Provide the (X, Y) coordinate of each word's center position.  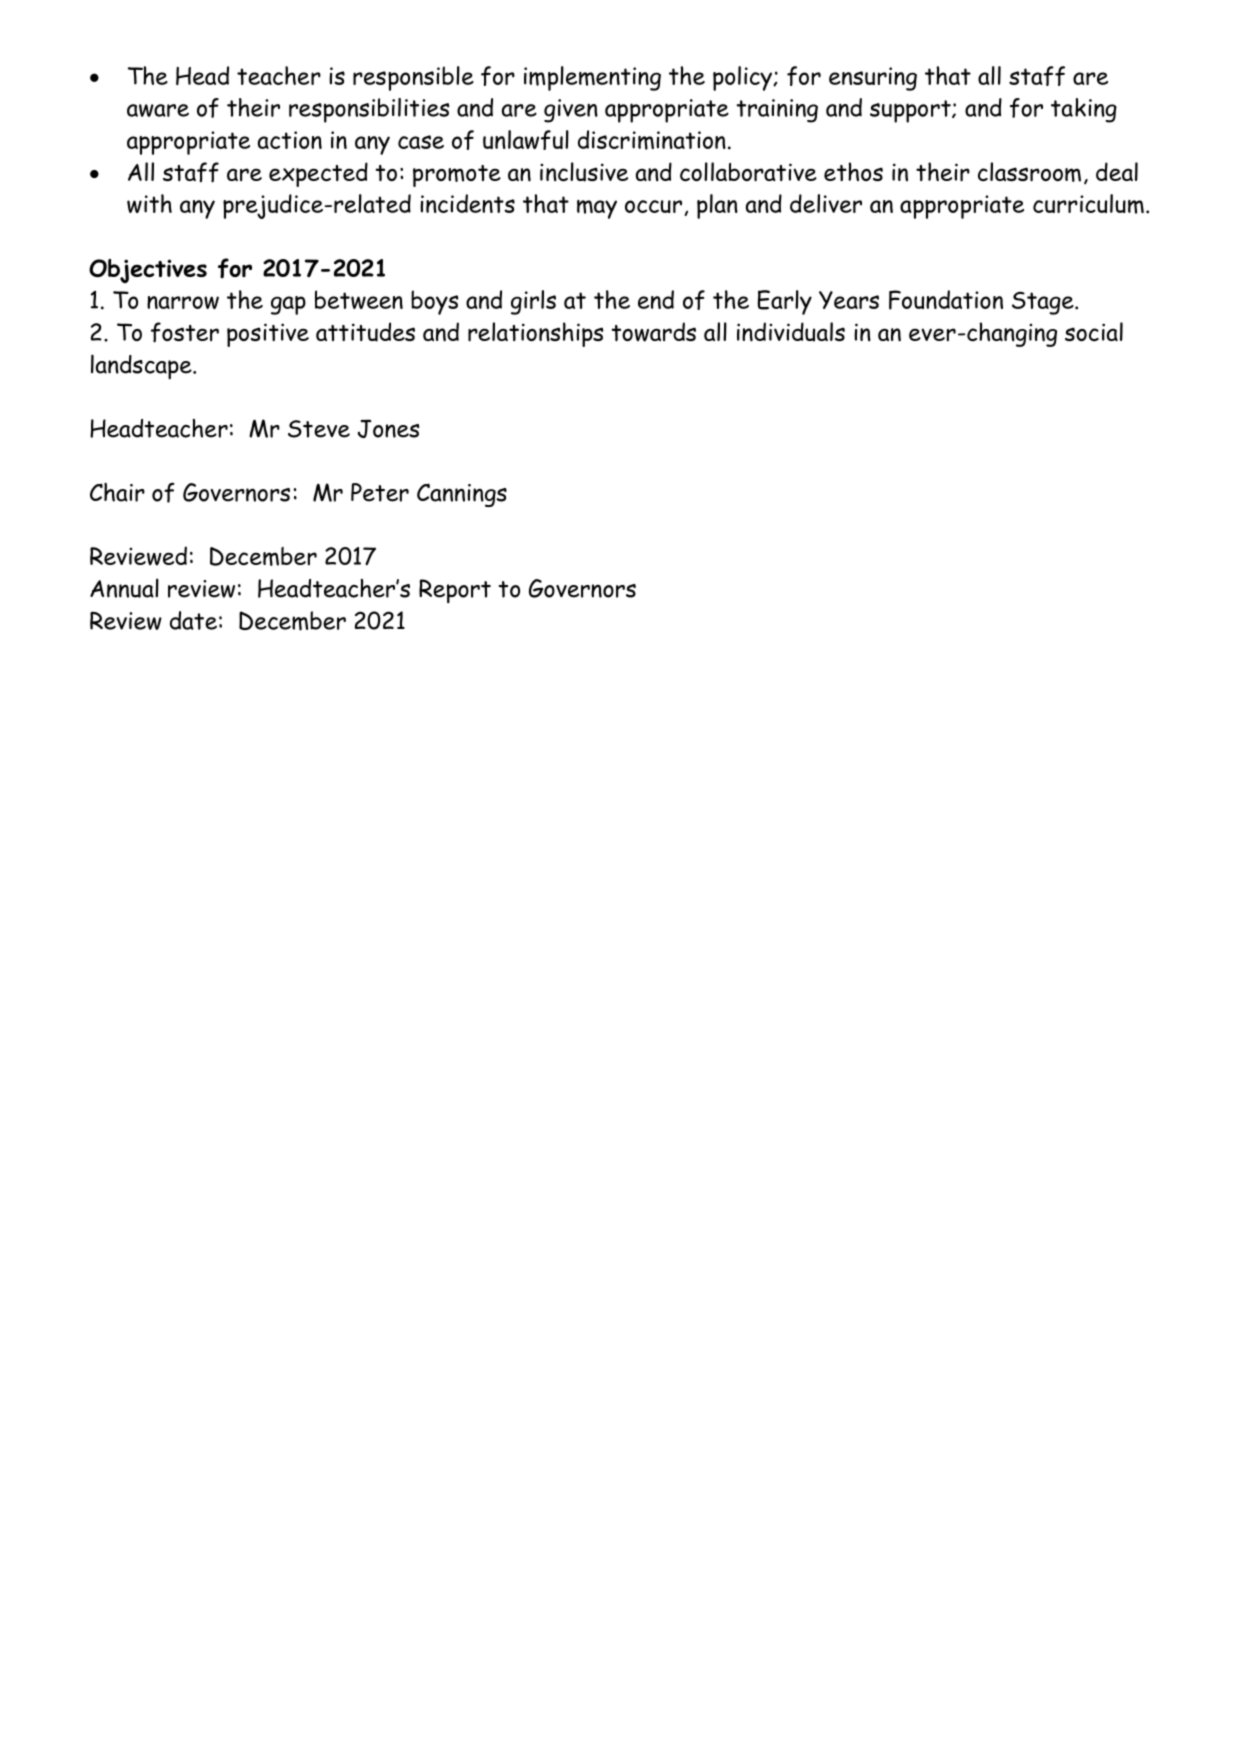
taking (1084, 110)
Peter (380, 492)
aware (158, 110)
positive (268, 335)
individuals (791, 332)
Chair (117, 492)
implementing (592, 78)
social (1094, 331)
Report (455, 591)
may (597, 209)
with (149, 203)
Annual (124, 588)
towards (653, 332)
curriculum (1088, 204)
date (193, 620)
